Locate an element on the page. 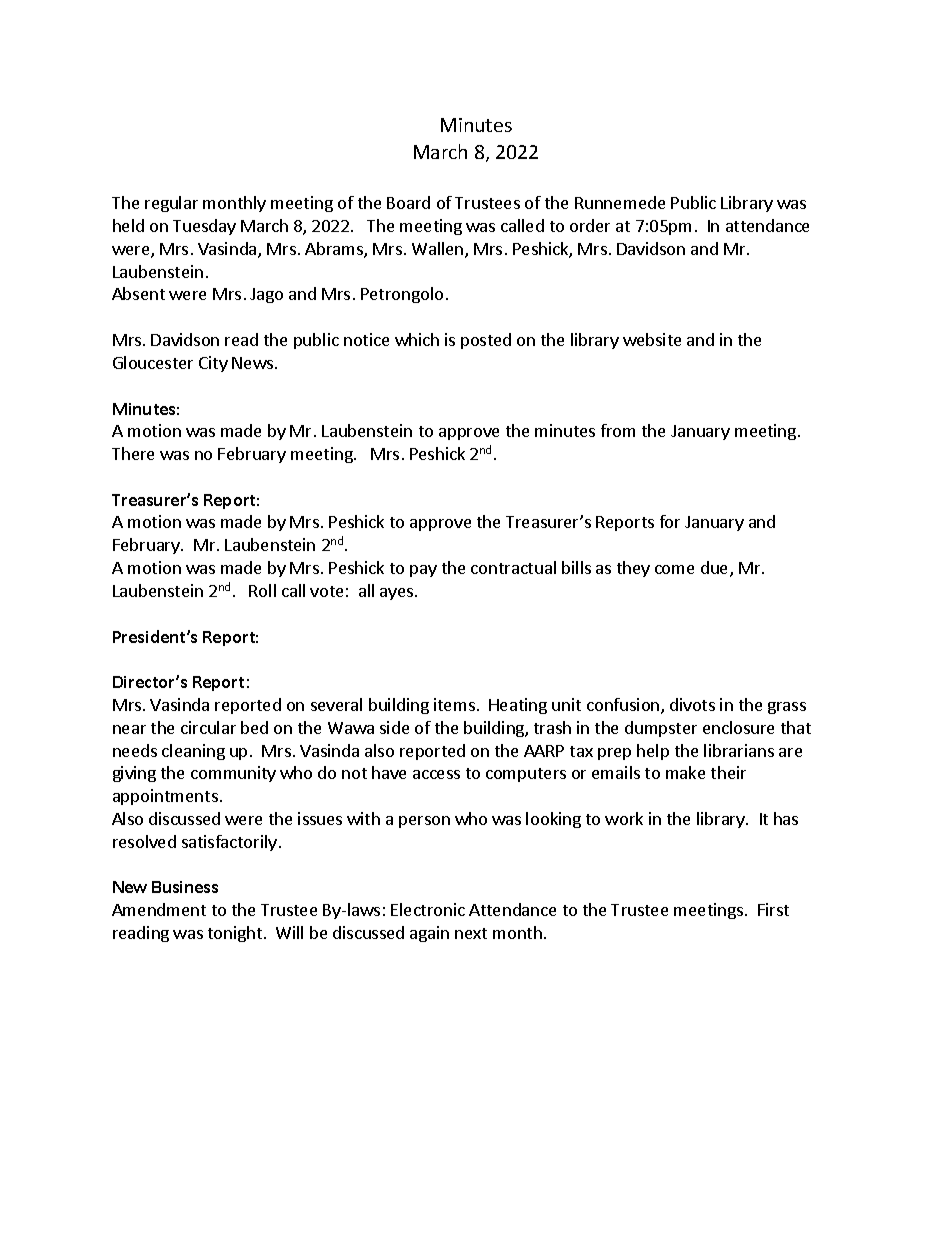  Board is located at coordinates (408, 202).
